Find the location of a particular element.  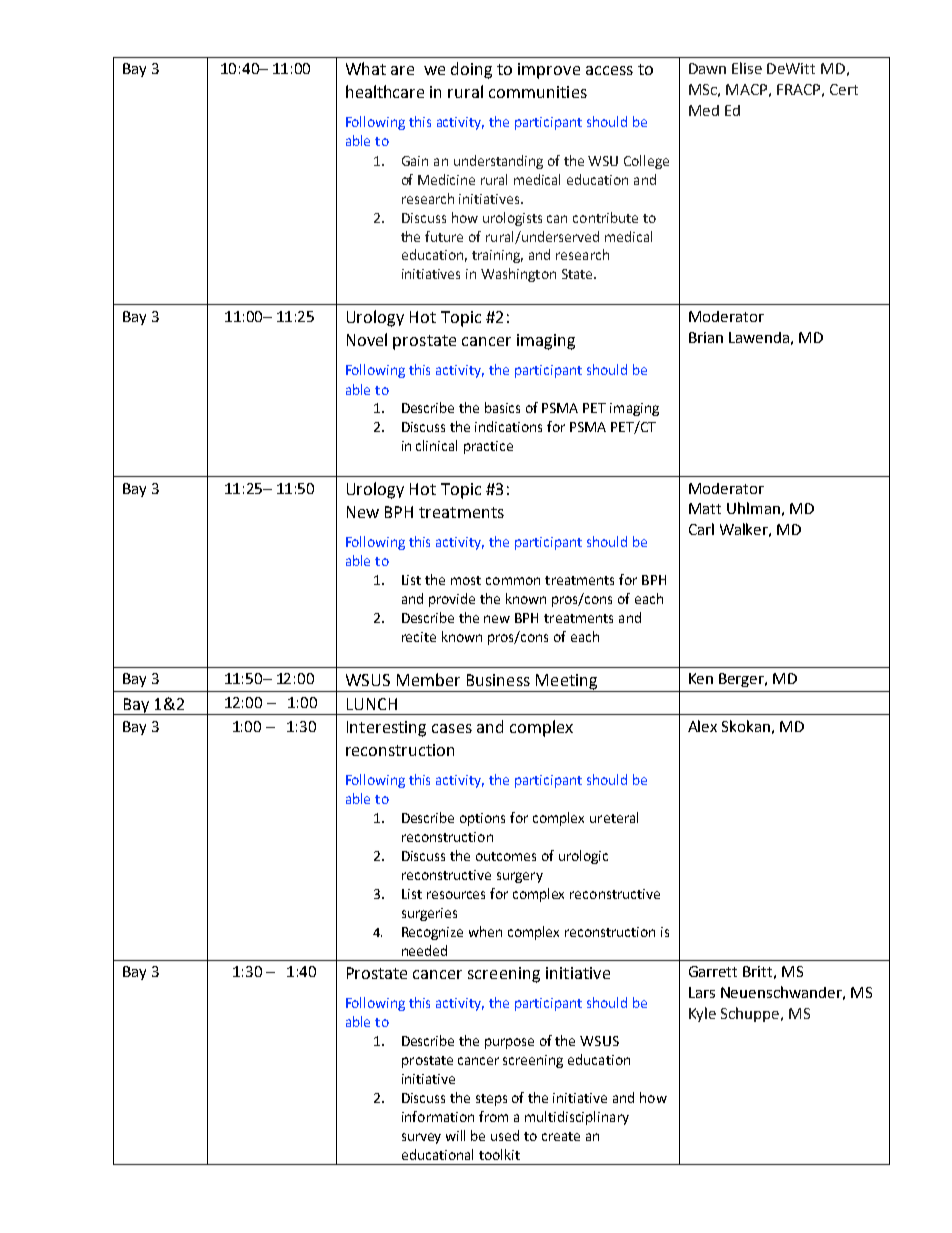

Kyle is located at coordinates (702, 1014).
